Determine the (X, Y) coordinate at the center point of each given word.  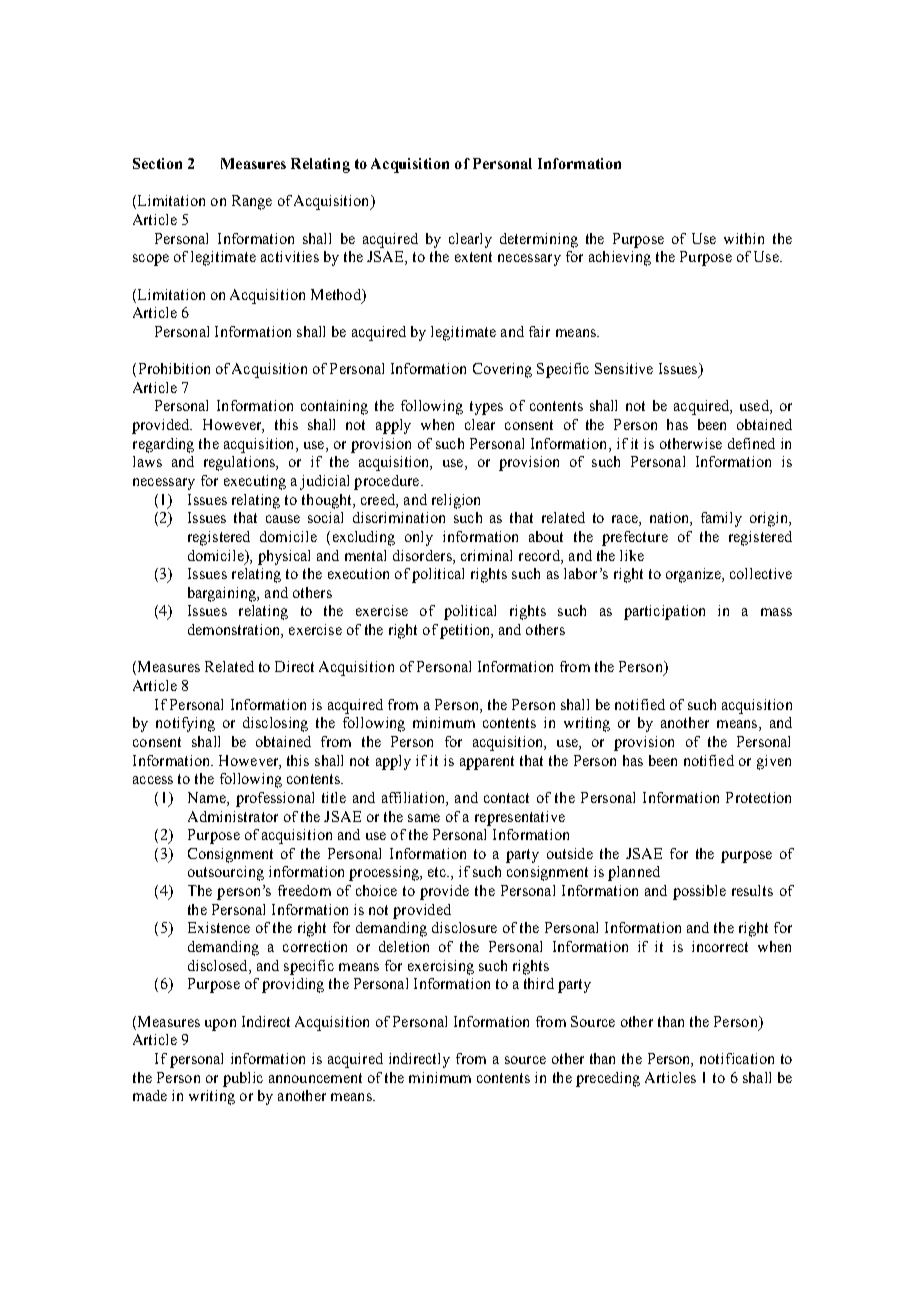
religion (456, 501)
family (721, 519)
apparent (487, 763)
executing (255, 482)
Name (208, 799)
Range (252, 202)
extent (473, 257)
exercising (441, 967)
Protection (758, 797)
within (744, 238)
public (243, 1079)
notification (737, 1058)
